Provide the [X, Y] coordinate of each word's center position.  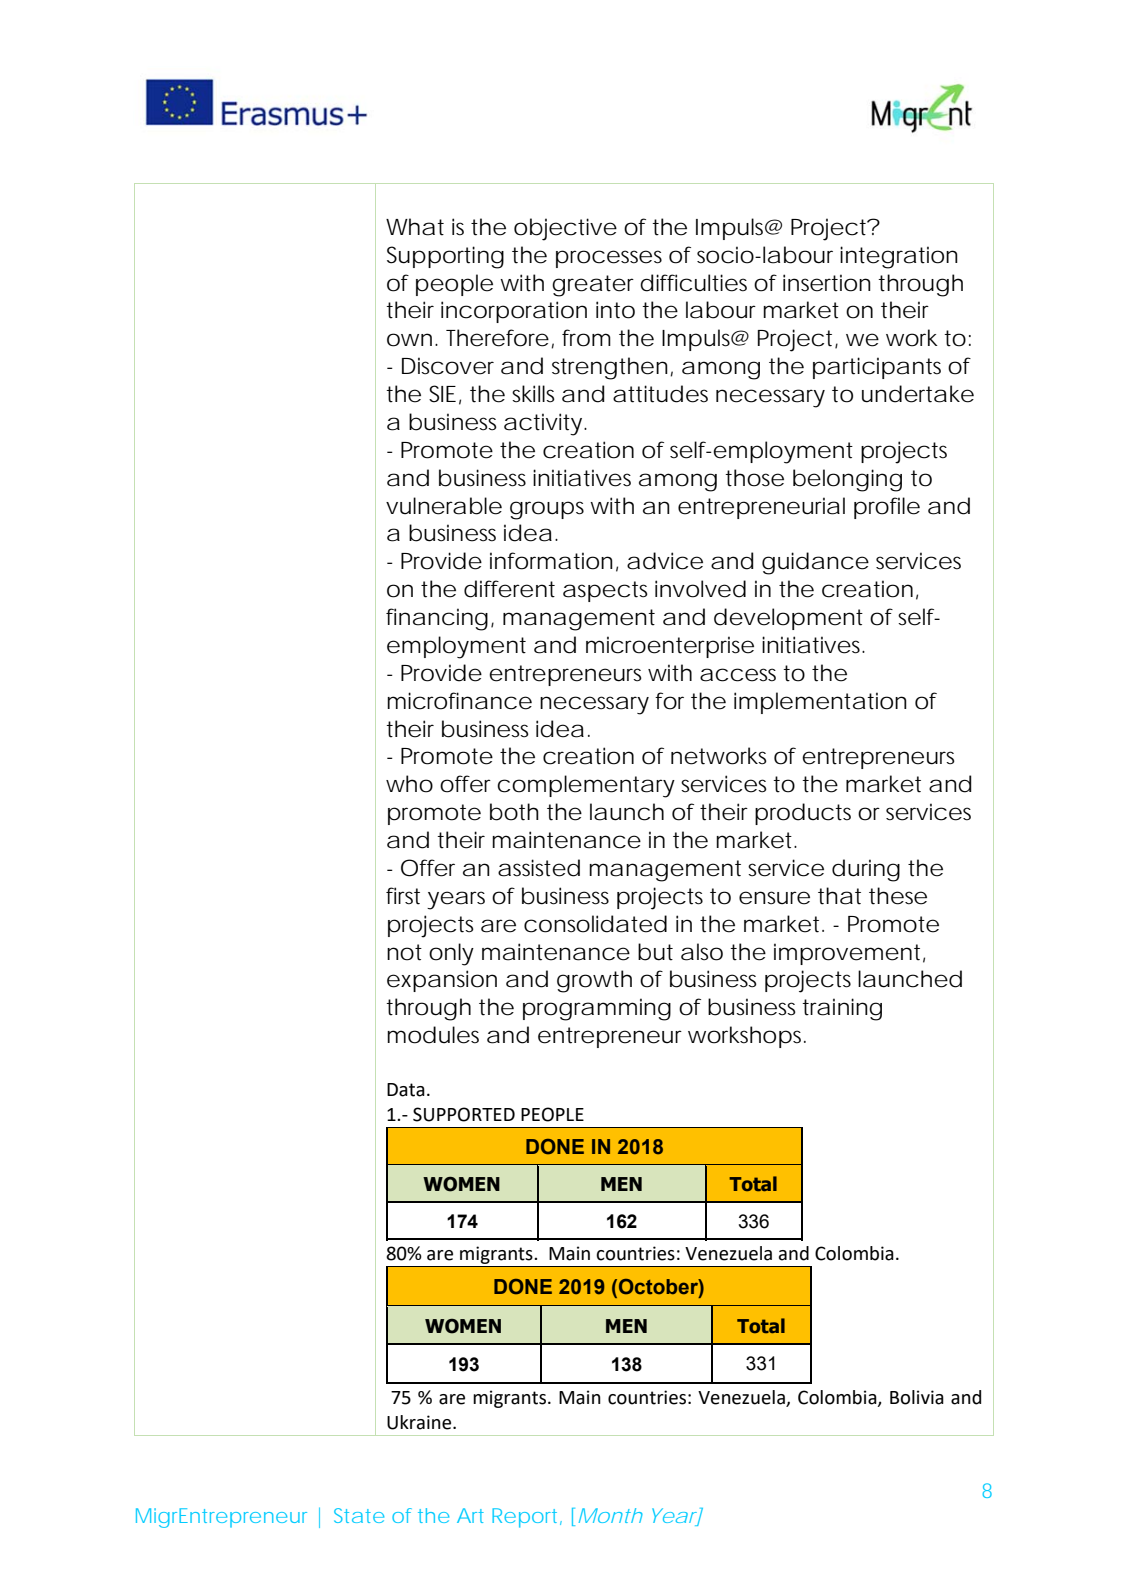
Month [611, 1515]
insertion [827, 283]
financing [437, 619]
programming [597, 1009]
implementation [820, 703]
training [842, 1009]
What [415, 227]
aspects [605, 591]
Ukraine [420, 1422]
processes [609, 259]
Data [406, 1090]
